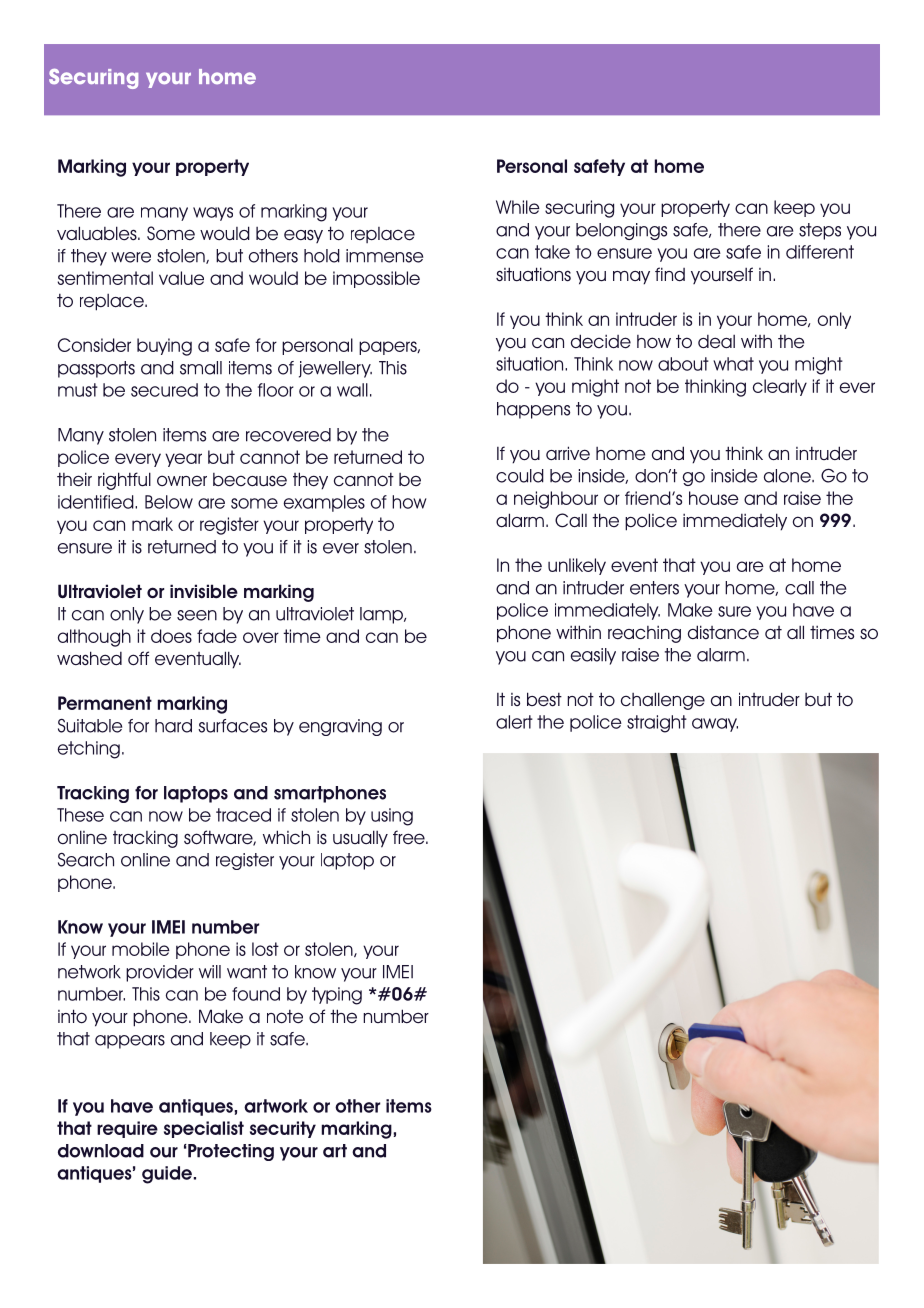  Describe the element at coordinates (715, 725) in the screenshot. I see `away` at that location.
